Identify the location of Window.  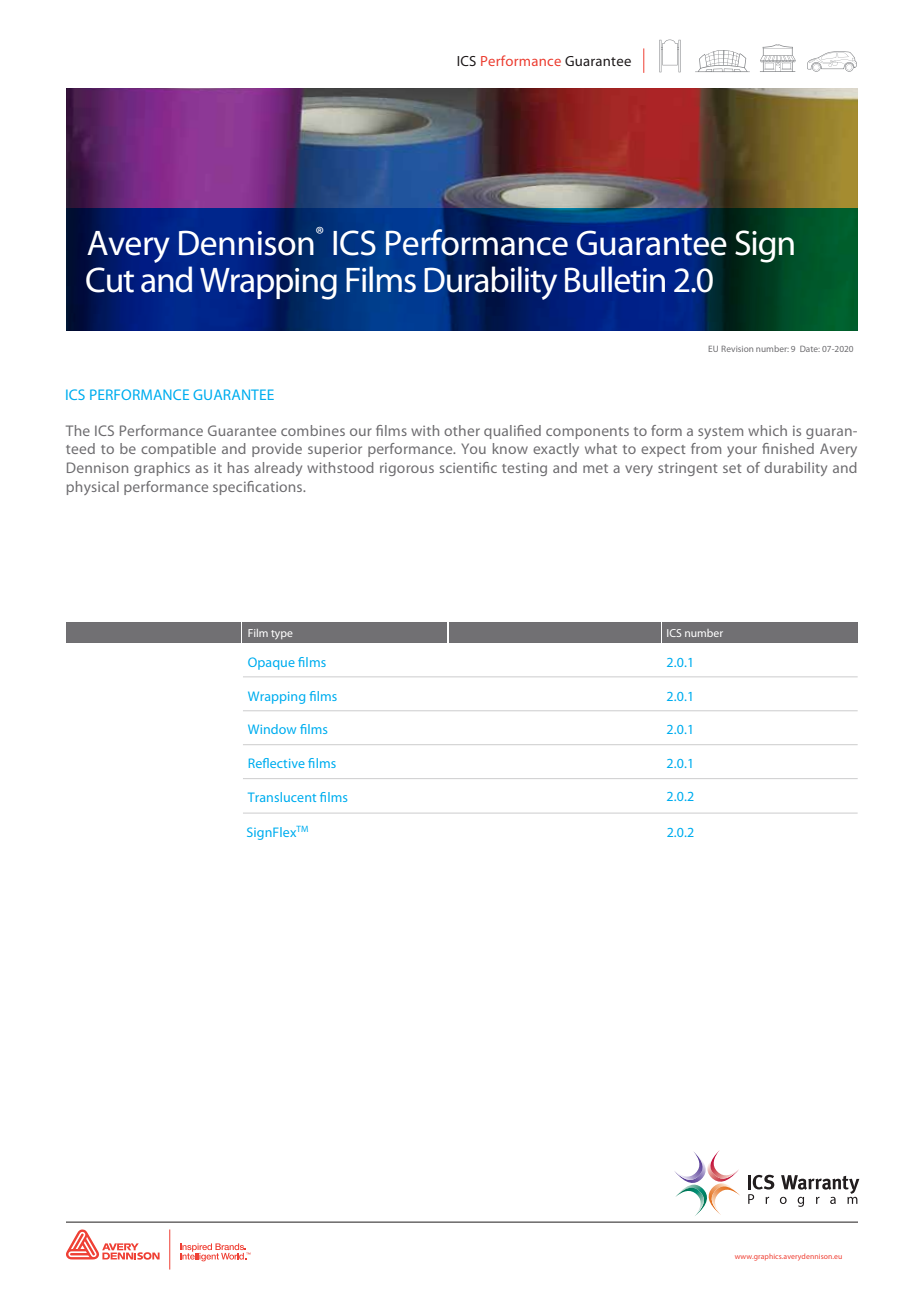
(272, 729).
